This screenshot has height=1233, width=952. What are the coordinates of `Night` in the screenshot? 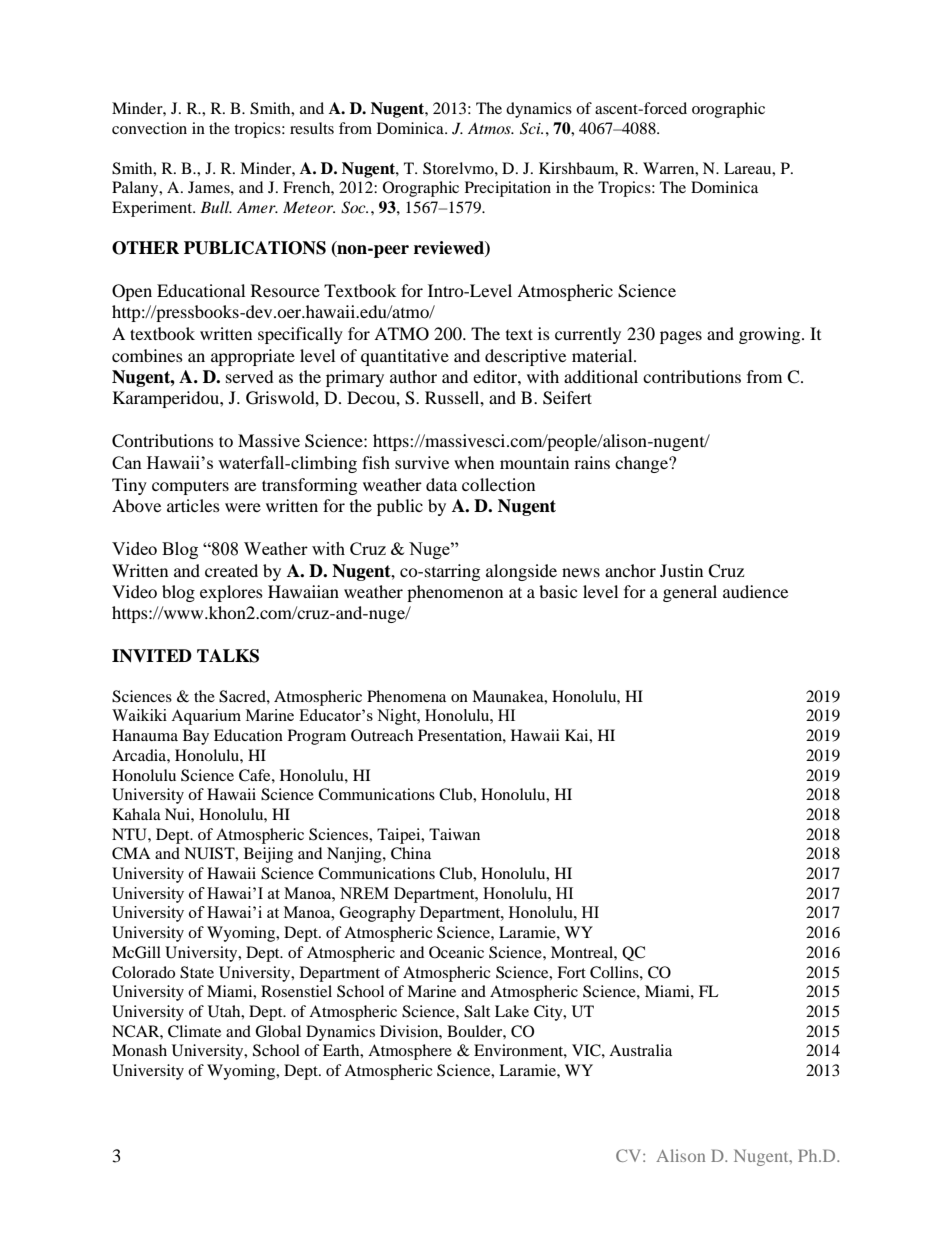 It's located at (398, 717).
